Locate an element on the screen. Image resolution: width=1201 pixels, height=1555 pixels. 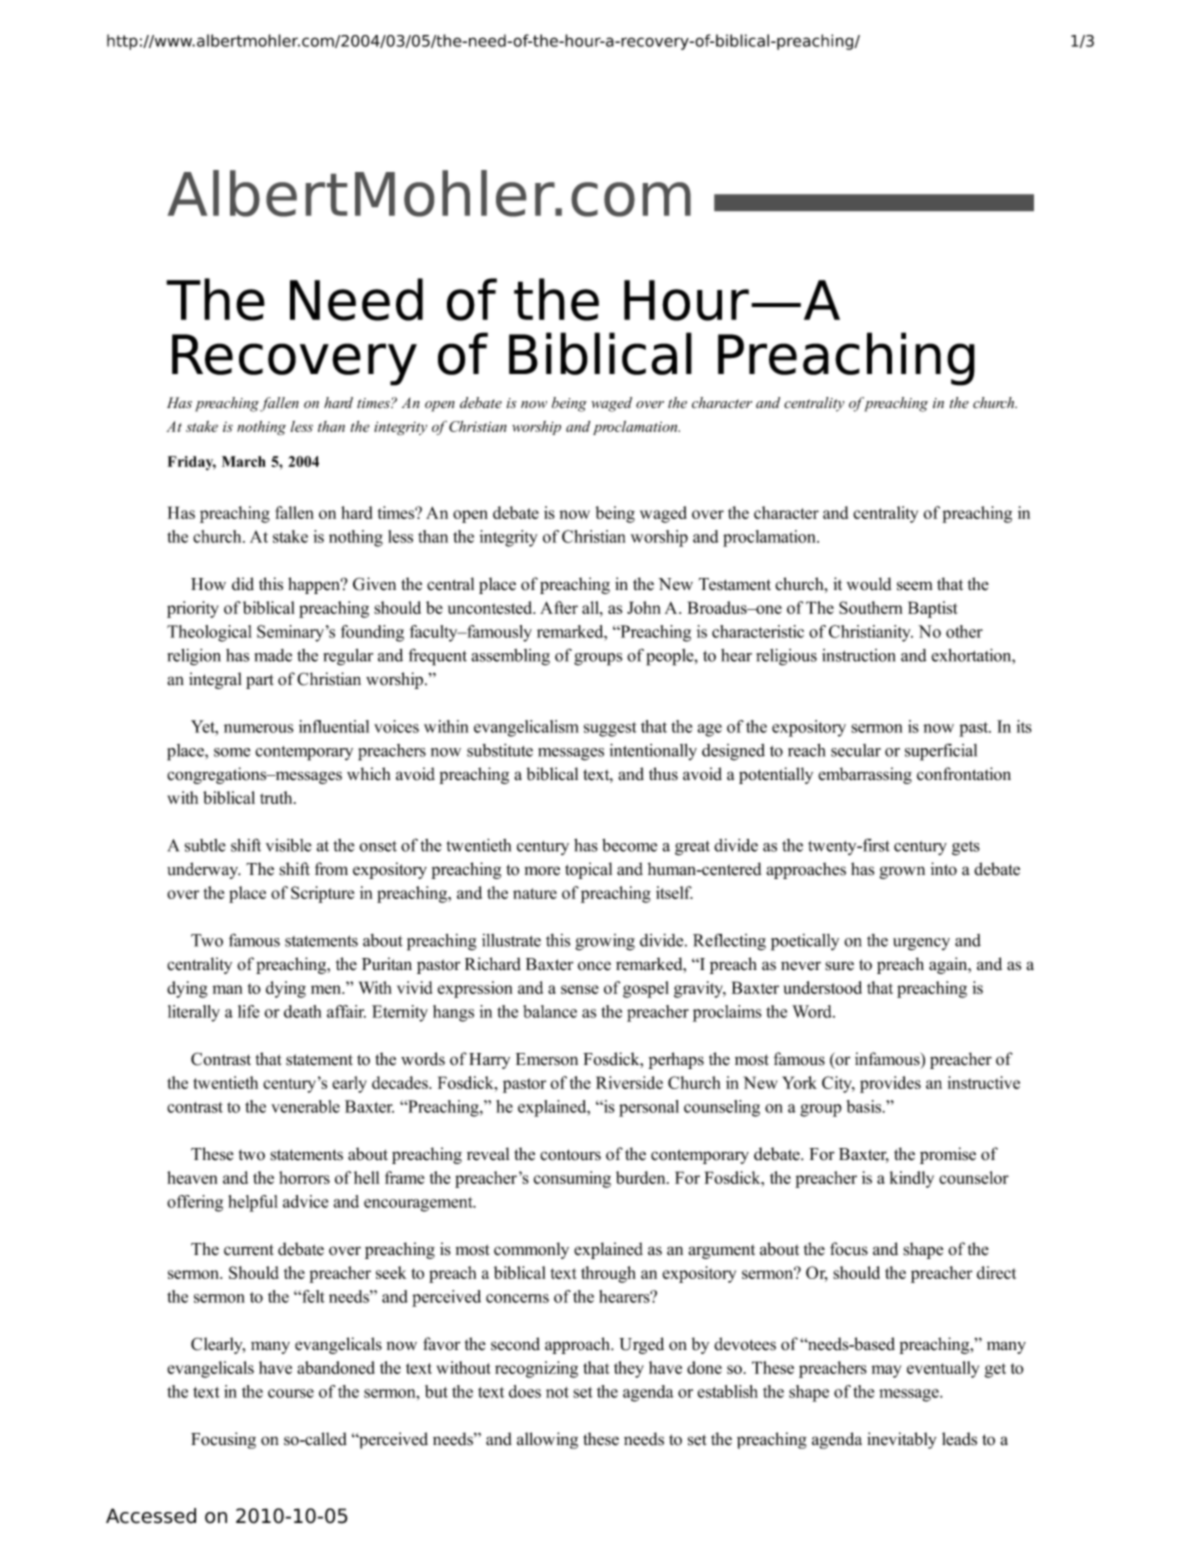
After is located at coordinates (559, 607).
